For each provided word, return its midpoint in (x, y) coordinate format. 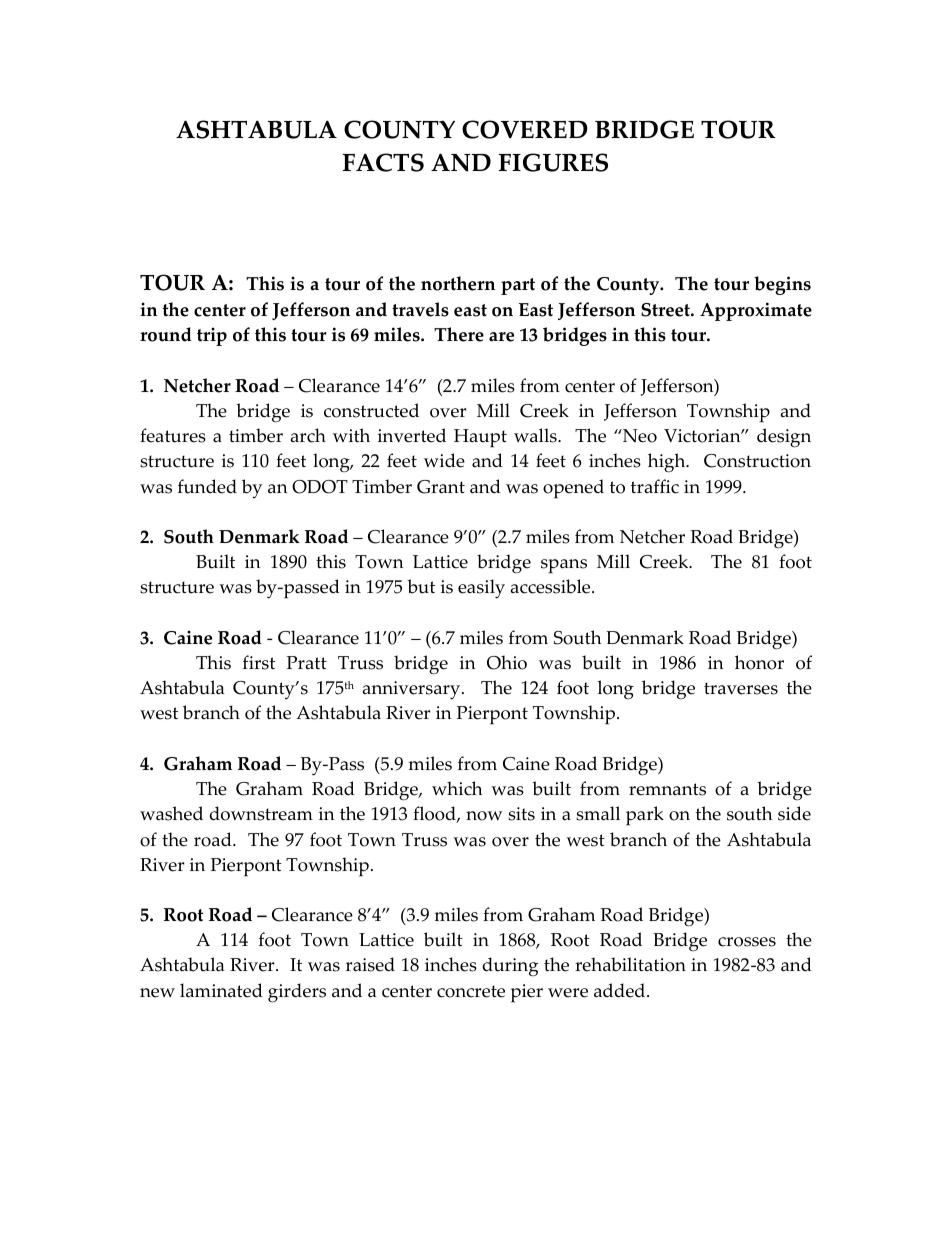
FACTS (383, 162)
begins (782, 285)
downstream (261, 813)
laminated (221, 990)
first (259, 662)
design (784, 438)
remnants (667, 789)
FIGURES (553, 162)
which (457, 788)
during (510, 967)
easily (481, 589)
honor (759, 662)
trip (212, 336)
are (501, 337)
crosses (747, 942)
